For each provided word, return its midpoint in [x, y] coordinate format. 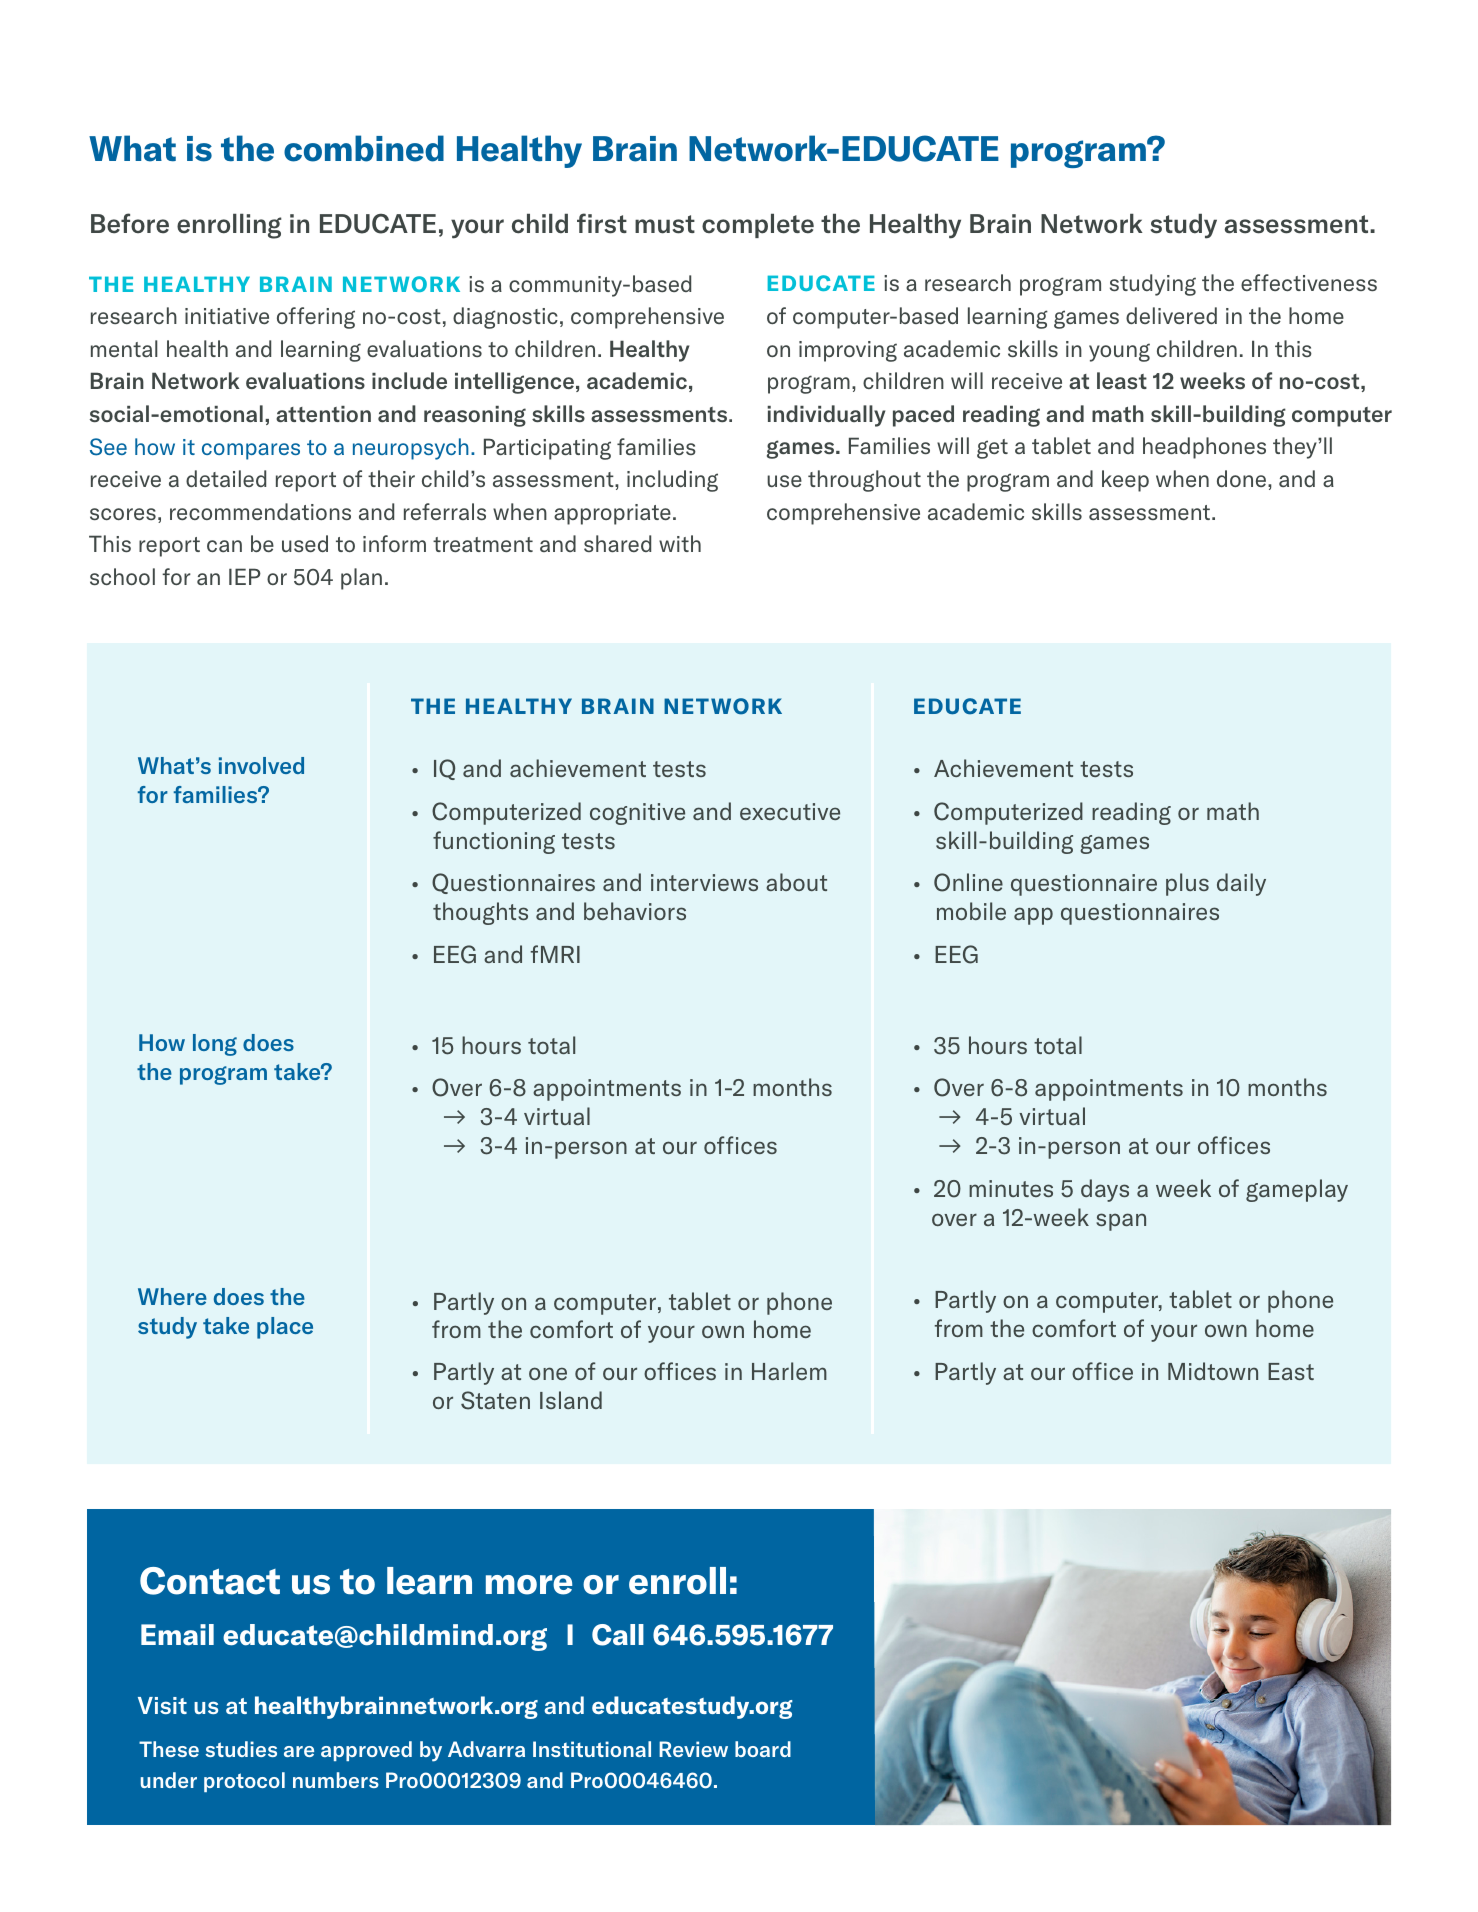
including [672, 481]
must [665, 224]
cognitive [637, 814]
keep [1125, 481]
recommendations [260, 511]
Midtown [1213, 1371]
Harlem [789, 1371]
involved [261, 765]
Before [130, 223]
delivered [1171, 315]
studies [241, 1749]
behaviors [635, 911]
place [285, 1328]
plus [1187, 884]
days [1105, 1190]
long [215, 1045]
